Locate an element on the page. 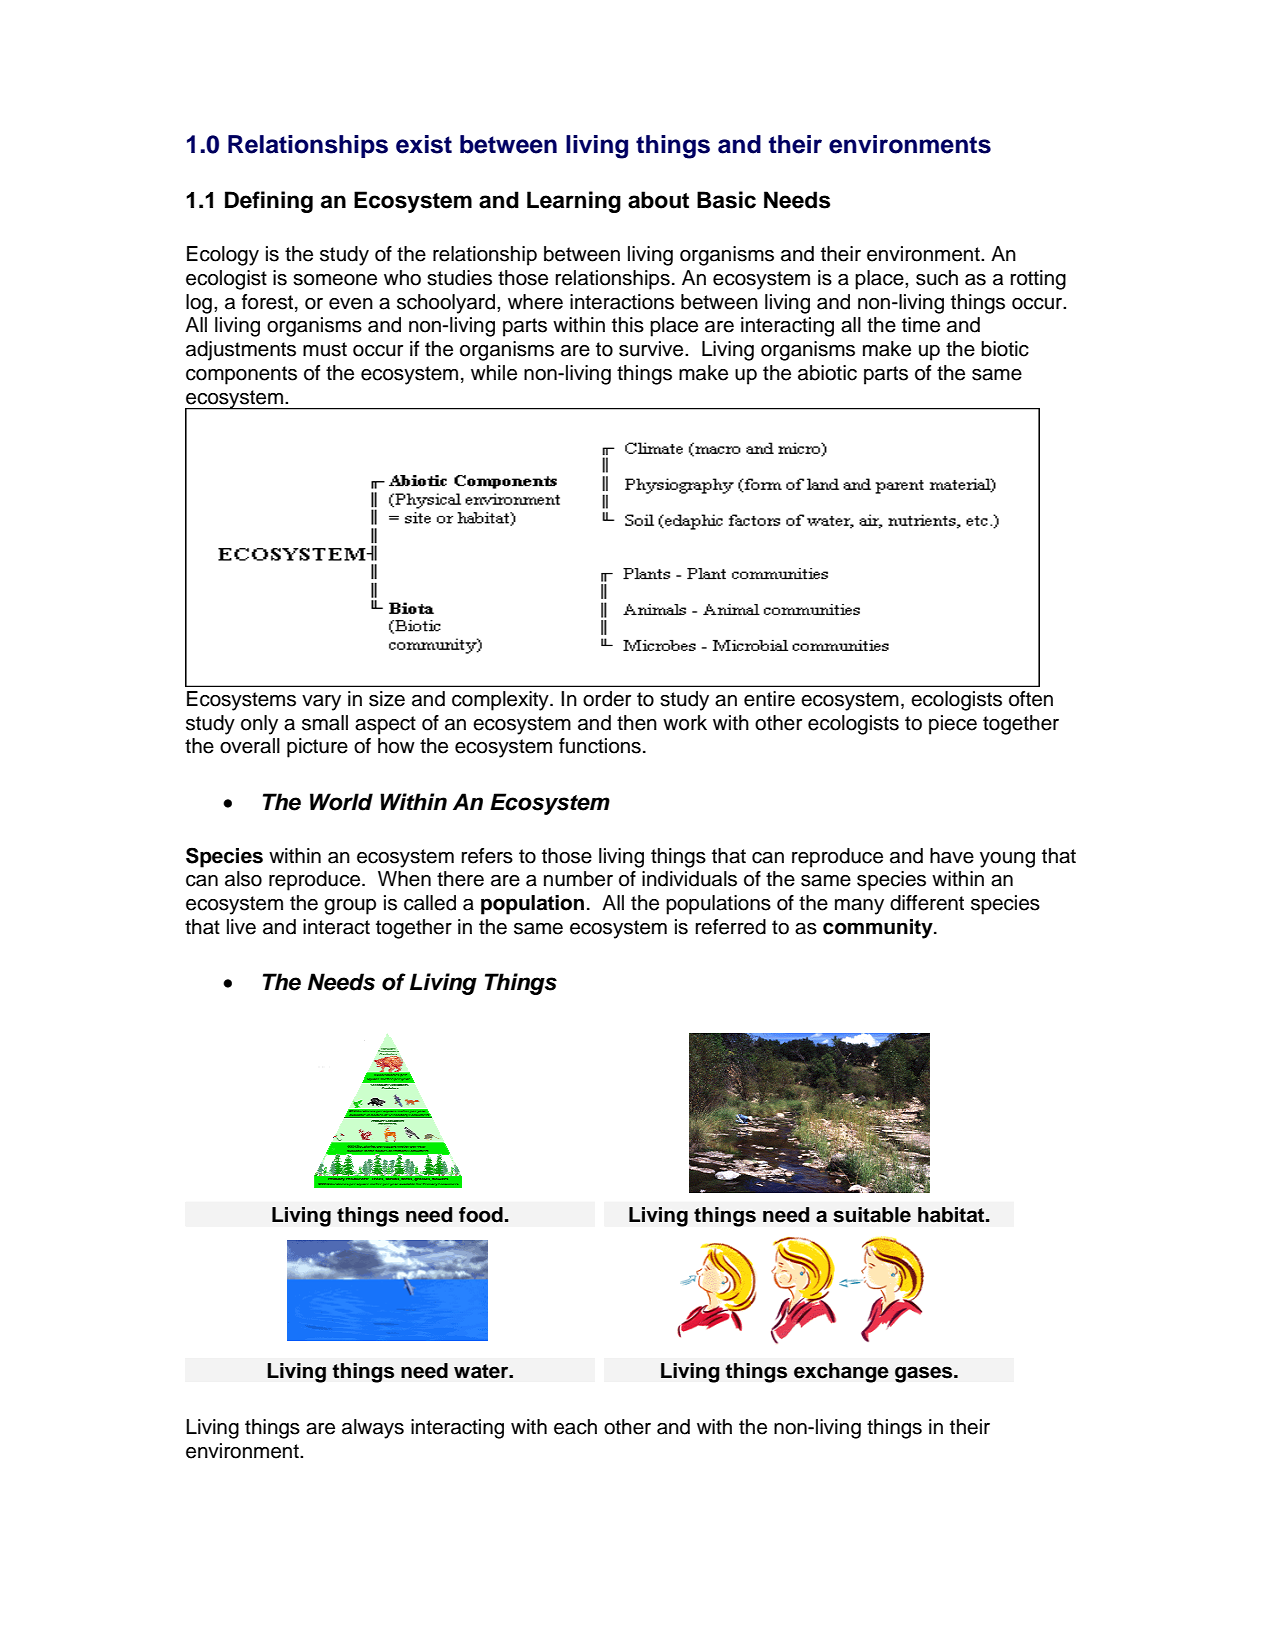  food is located at coordinates (481, 1215).
